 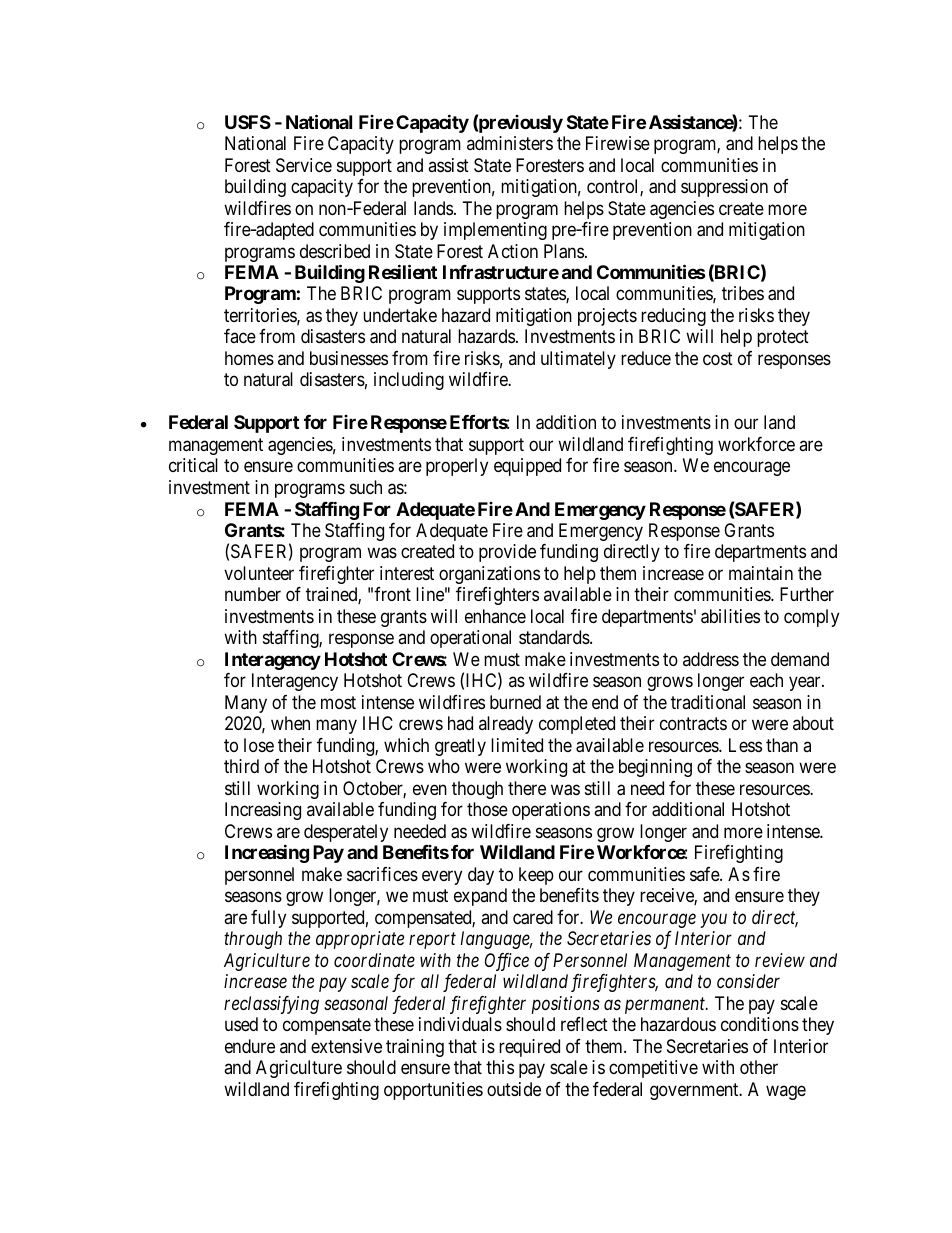 I want to click on Service, so click(x=304, y=165).
